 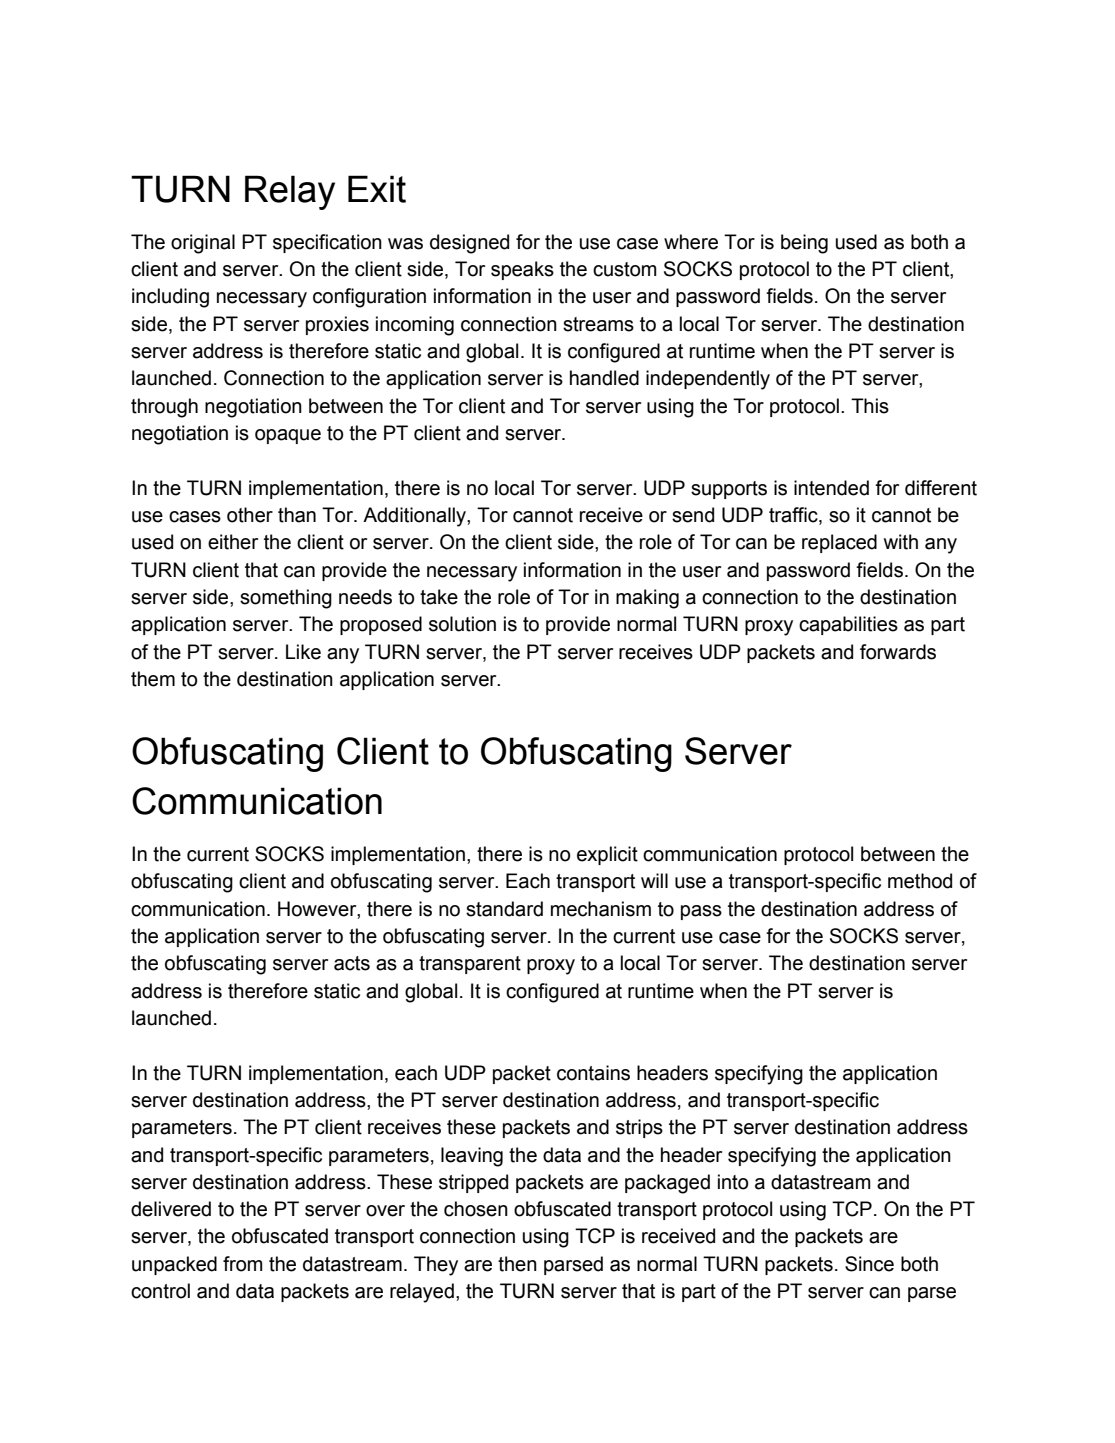 What do you see at coordinates (920, 881) in the screenshot?
I see `method` at bounding box center [920, 881].
